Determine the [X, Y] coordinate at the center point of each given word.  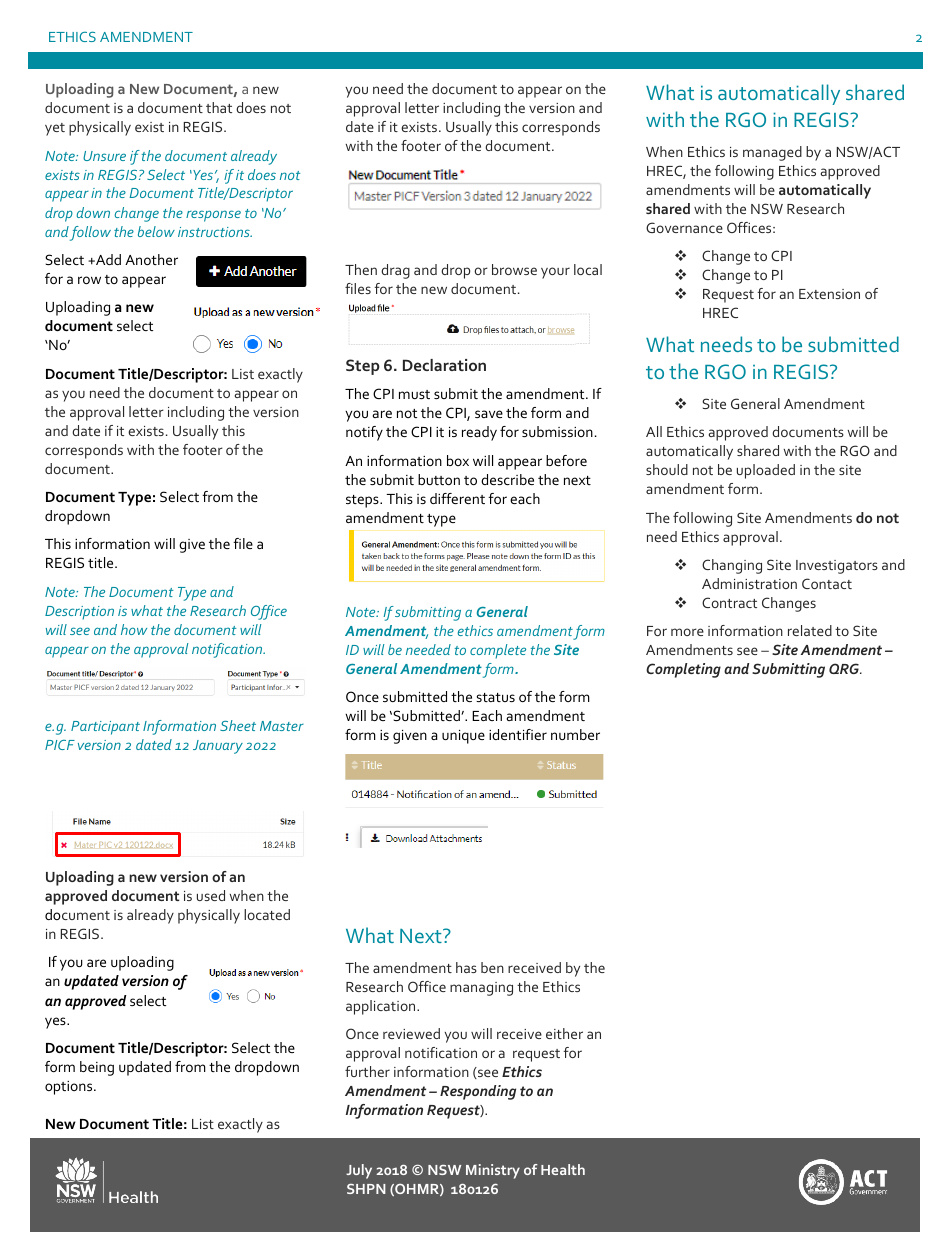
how [134, 629]
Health [563, 1169]
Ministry [493, 1171]
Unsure [104, 156]
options [70, 1088]
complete [498, 651]
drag [395, 271]
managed [772, 153]
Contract [729, 602]
